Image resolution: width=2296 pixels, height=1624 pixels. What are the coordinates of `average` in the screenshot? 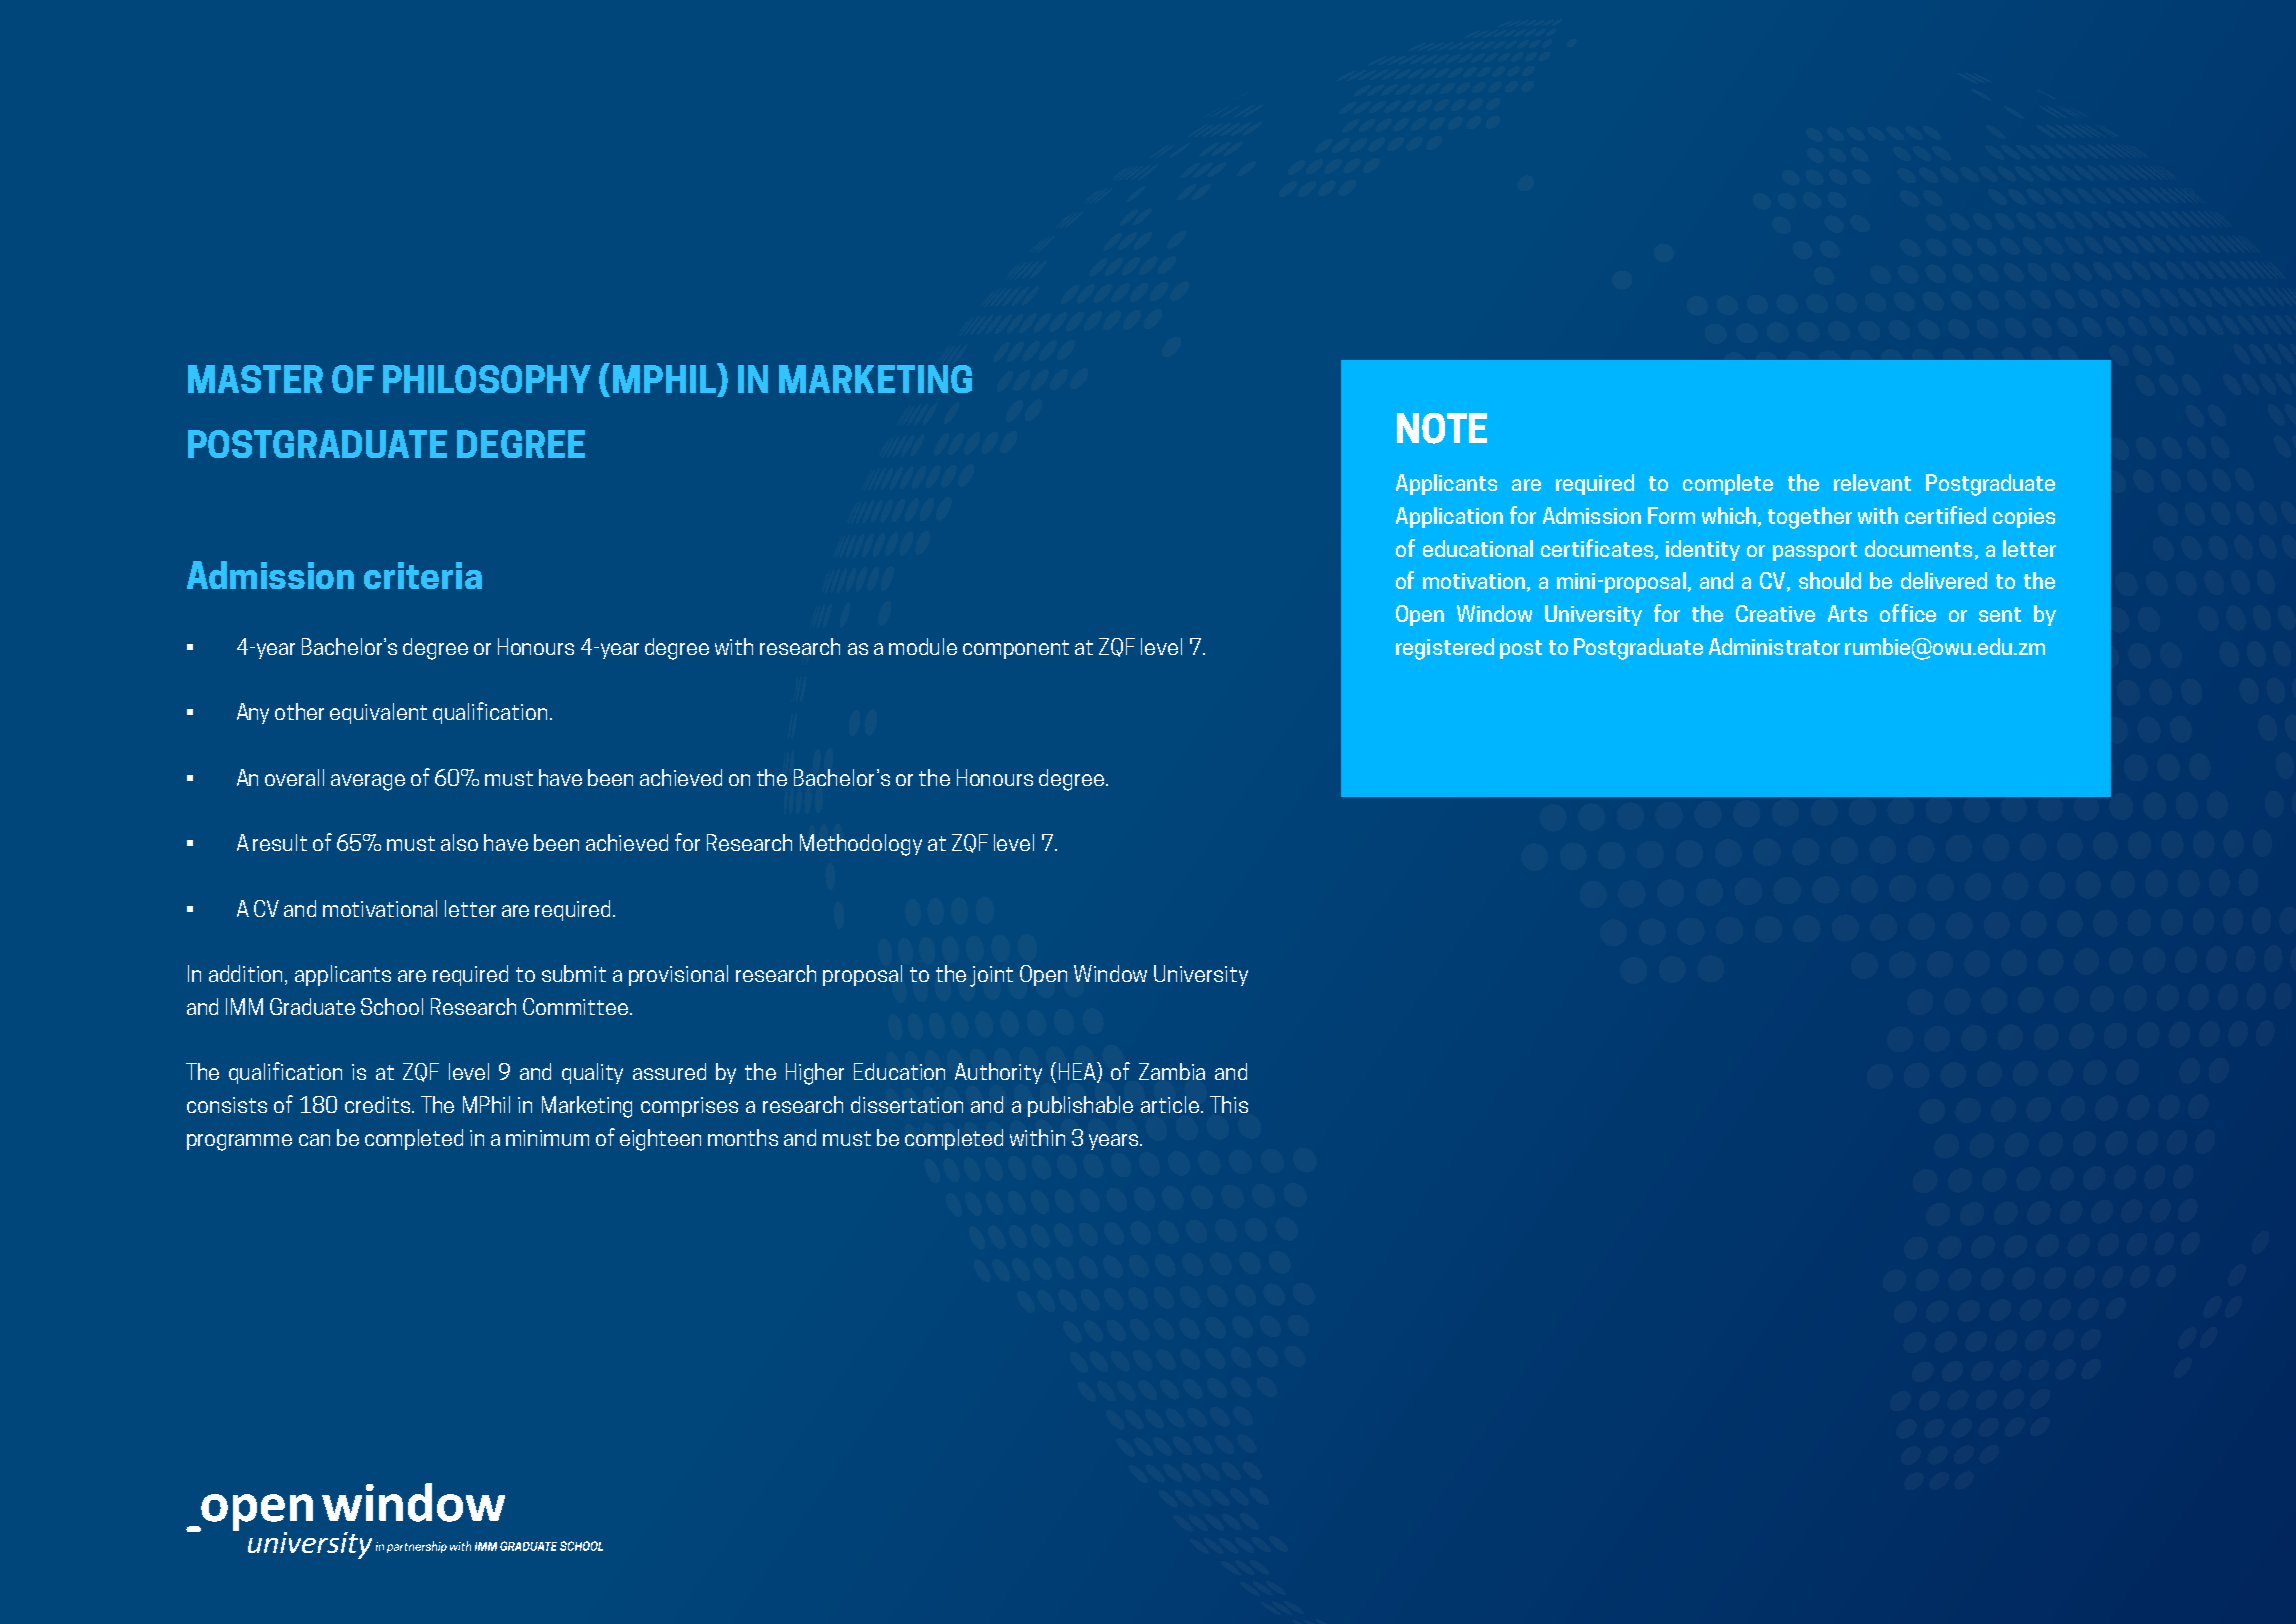 It's located at (368, 782).
